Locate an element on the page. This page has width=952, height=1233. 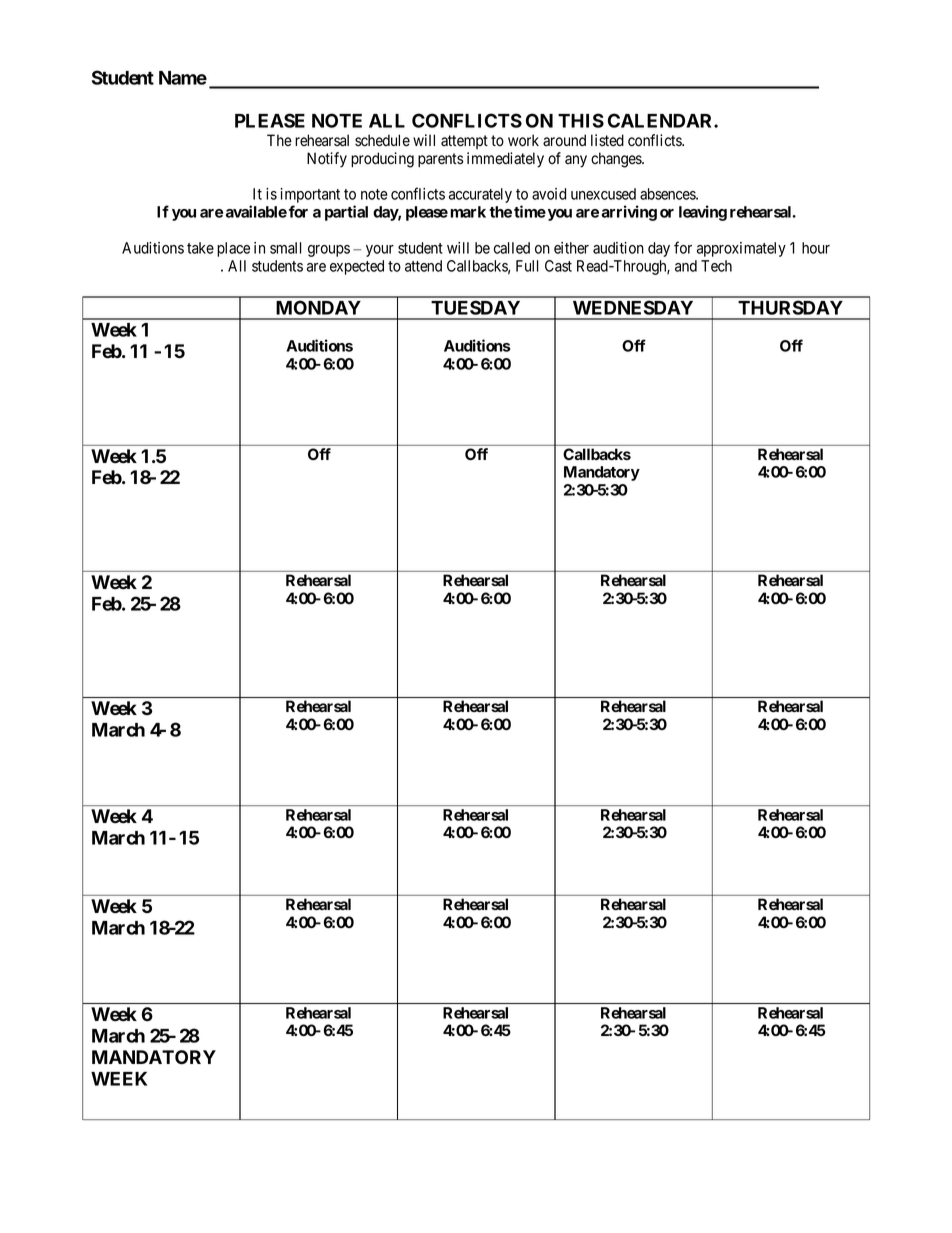
Notify is located at coordinates (327, 160).
